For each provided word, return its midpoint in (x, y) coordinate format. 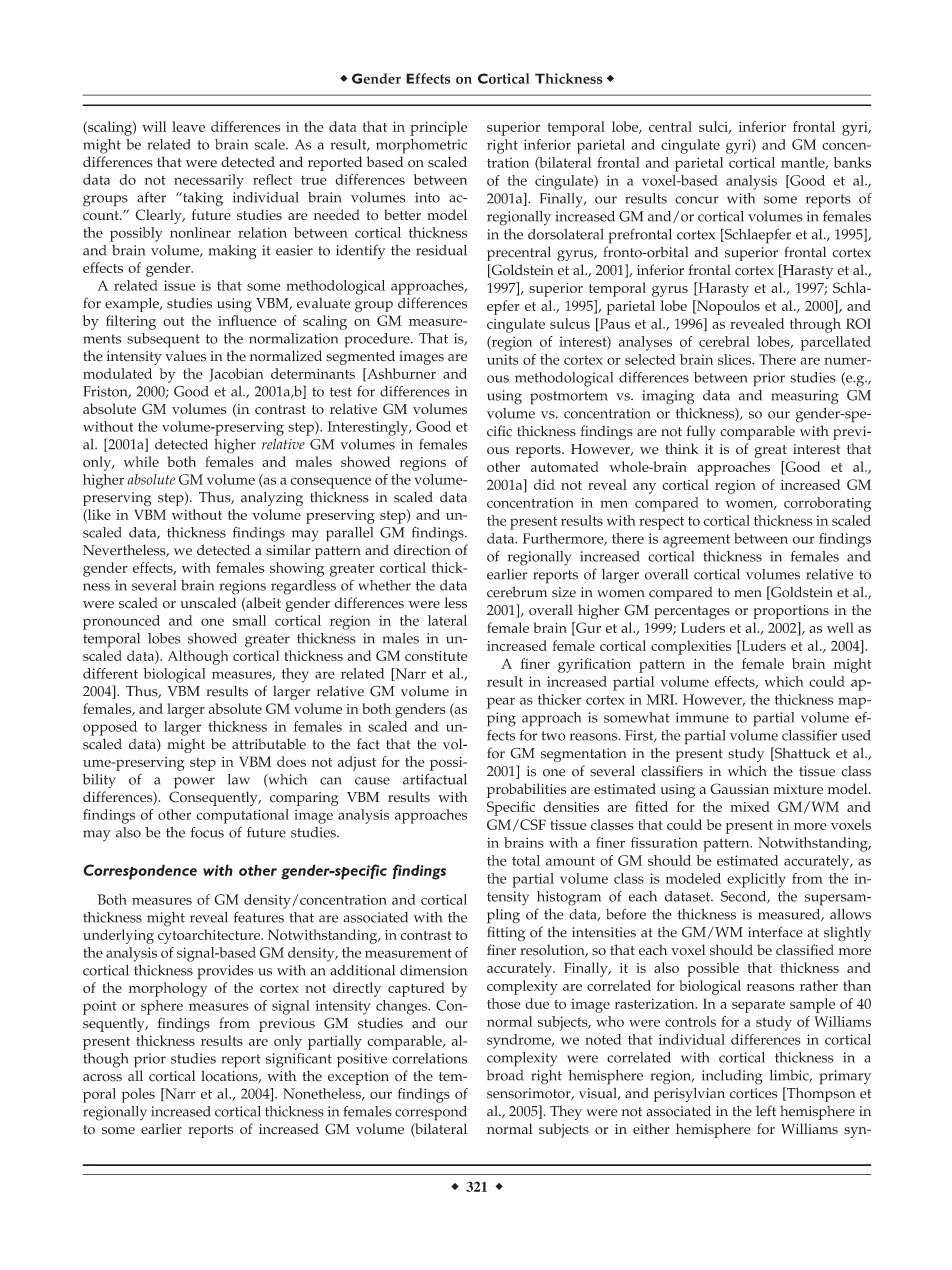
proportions (791, 612)
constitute (436, 656)
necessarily (209, 181)
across (102, 1078)
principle (439, 128)
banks (852, 162)
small (250, 620)
